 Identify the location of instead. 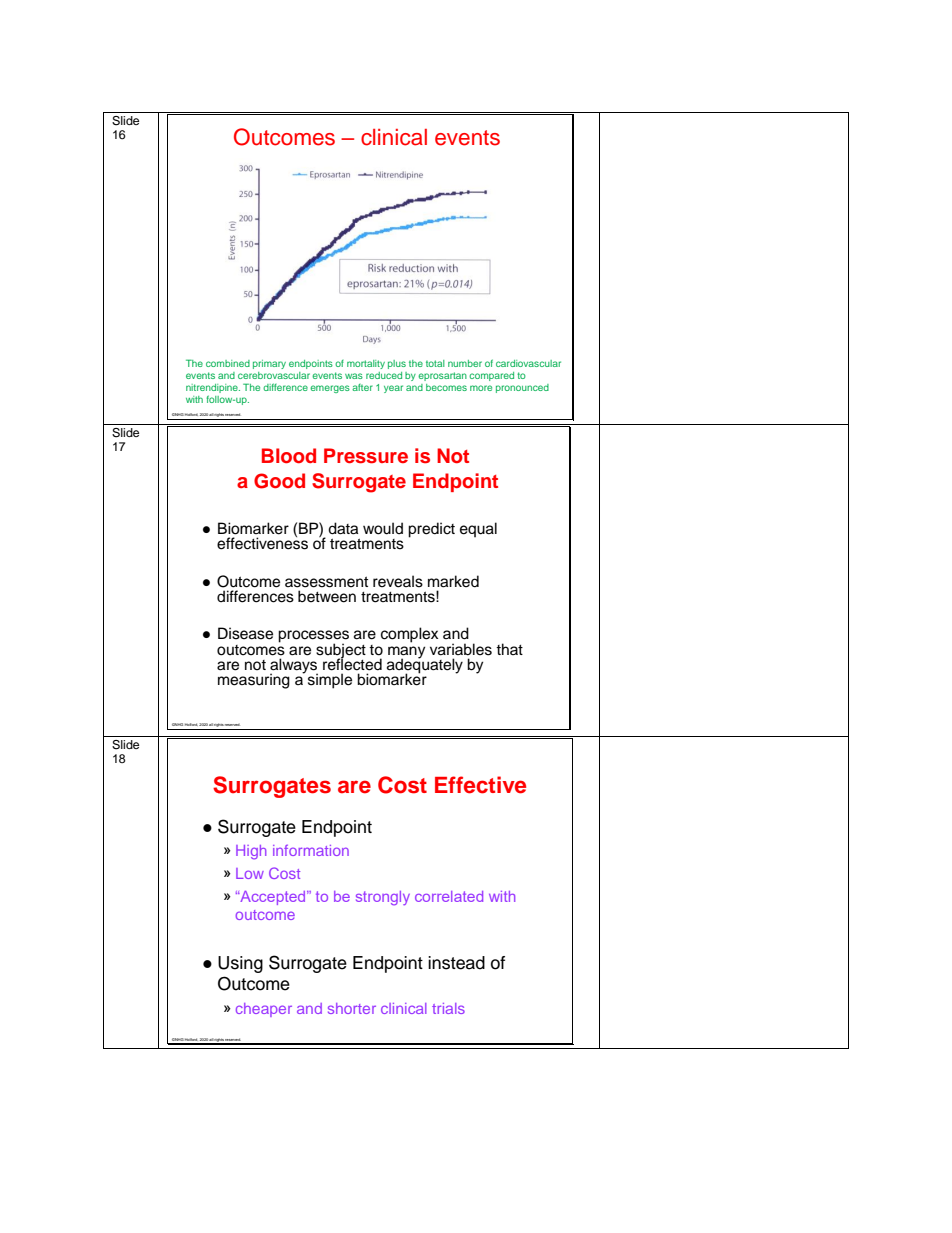
(456, 963).
